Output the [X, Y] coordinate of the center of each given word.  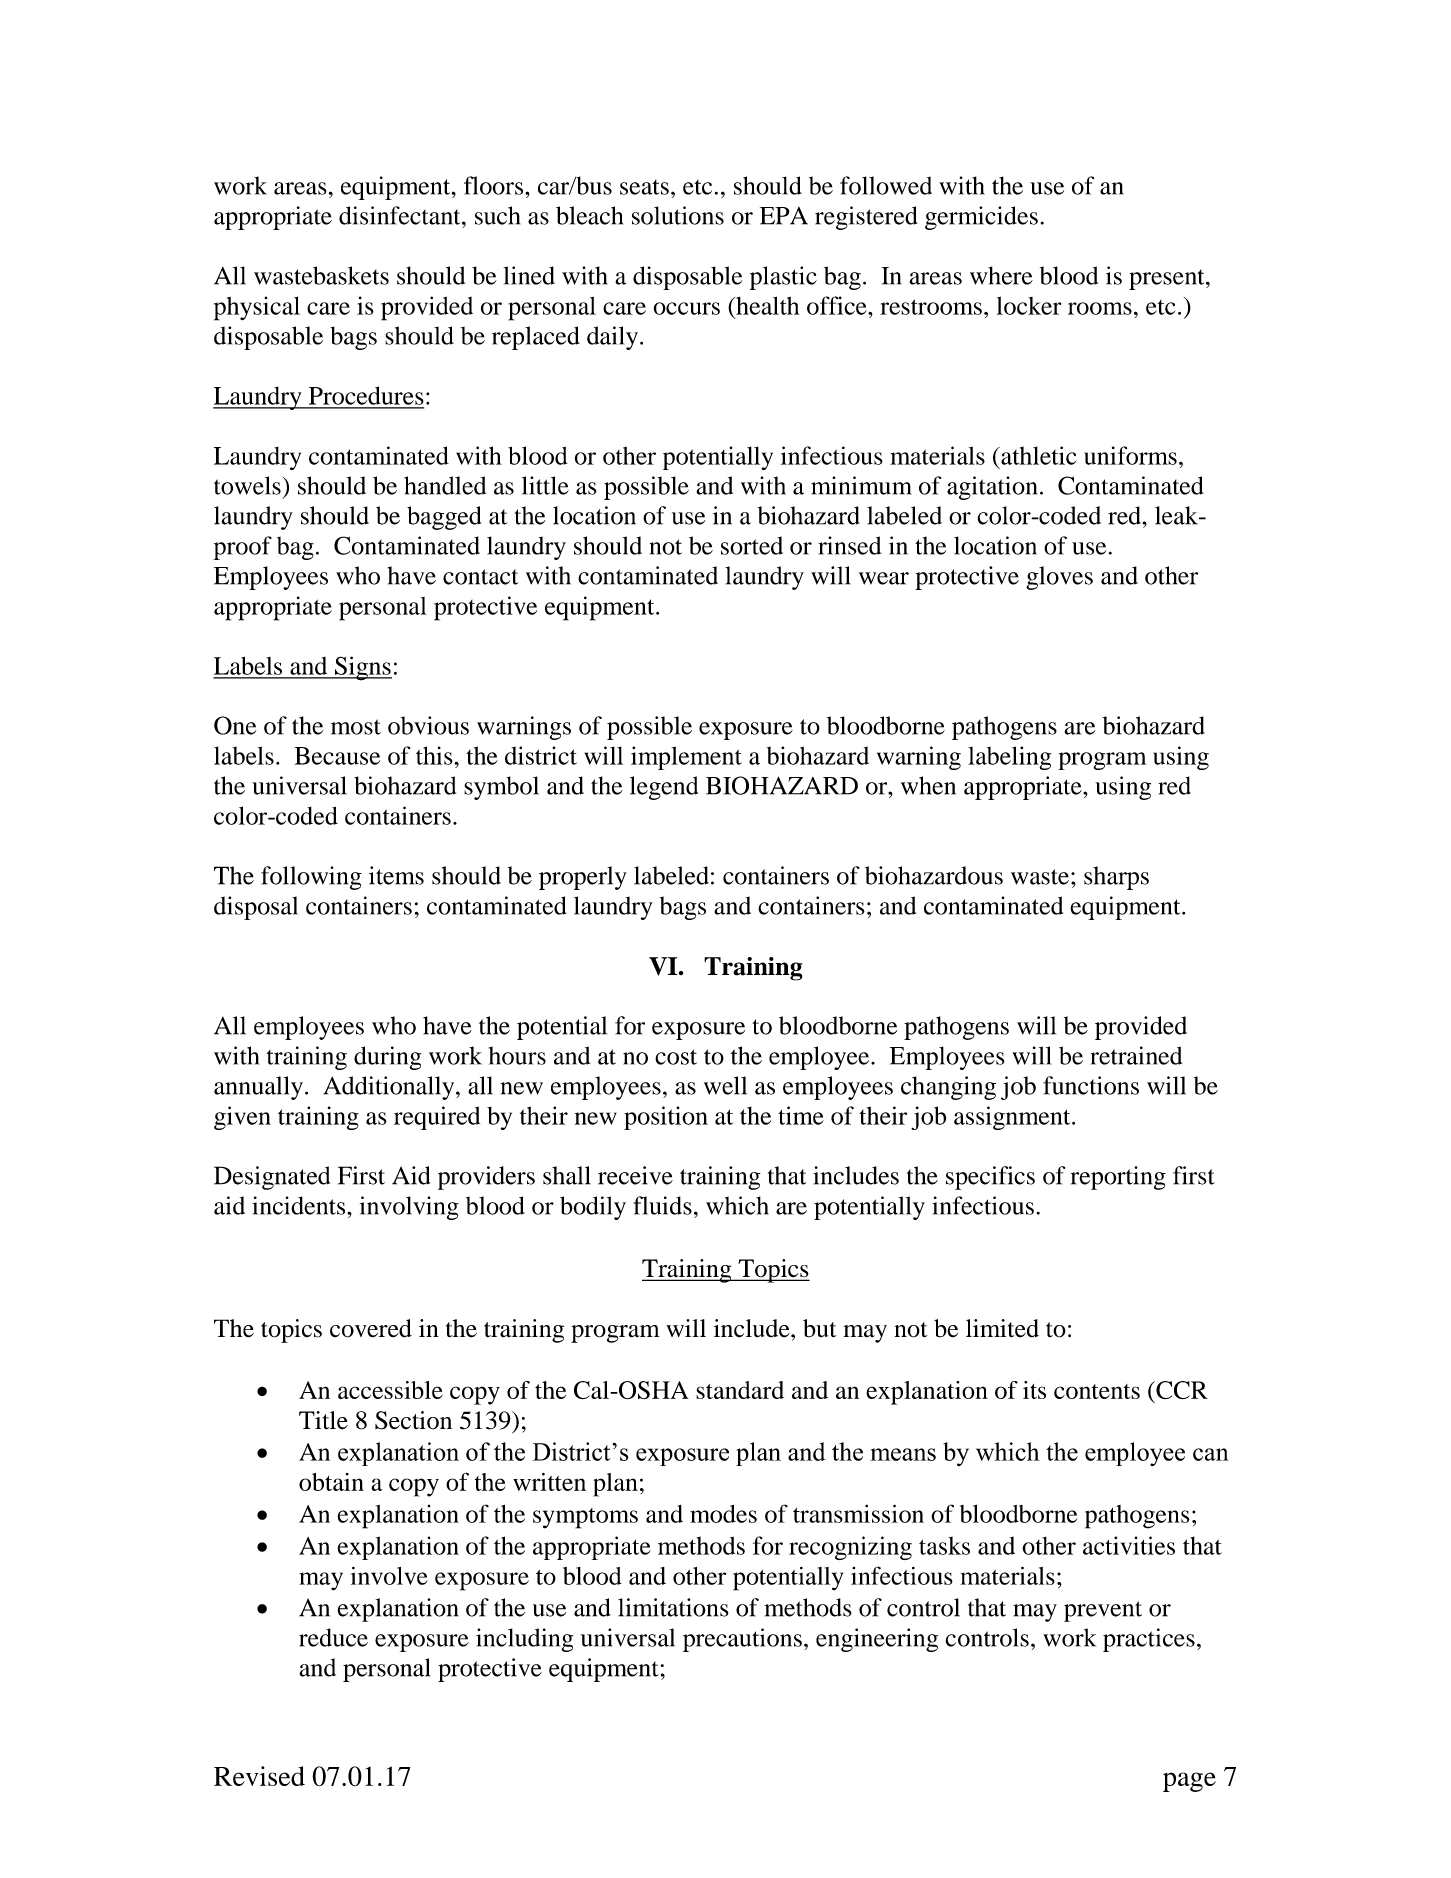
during [387, 1058]
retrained [1136, 1055]
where [1001, 275]
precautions [742, 1640]
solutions [678, 215]
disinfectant [401, 215]
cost [676, 1057]
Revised [259, 1776]
